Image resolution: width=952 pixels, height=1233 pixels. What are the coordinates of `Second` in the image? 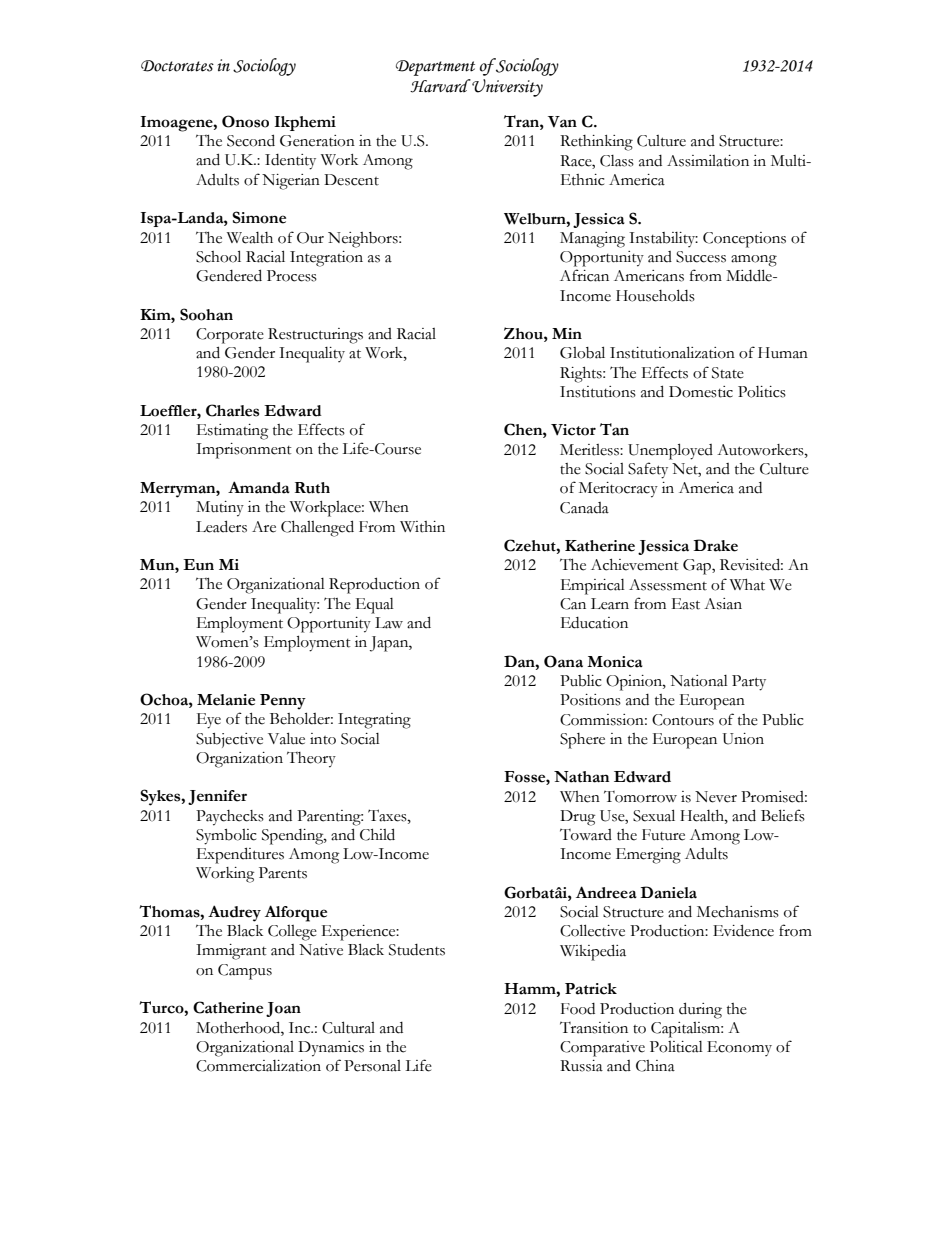 It's located at (251, 140).
